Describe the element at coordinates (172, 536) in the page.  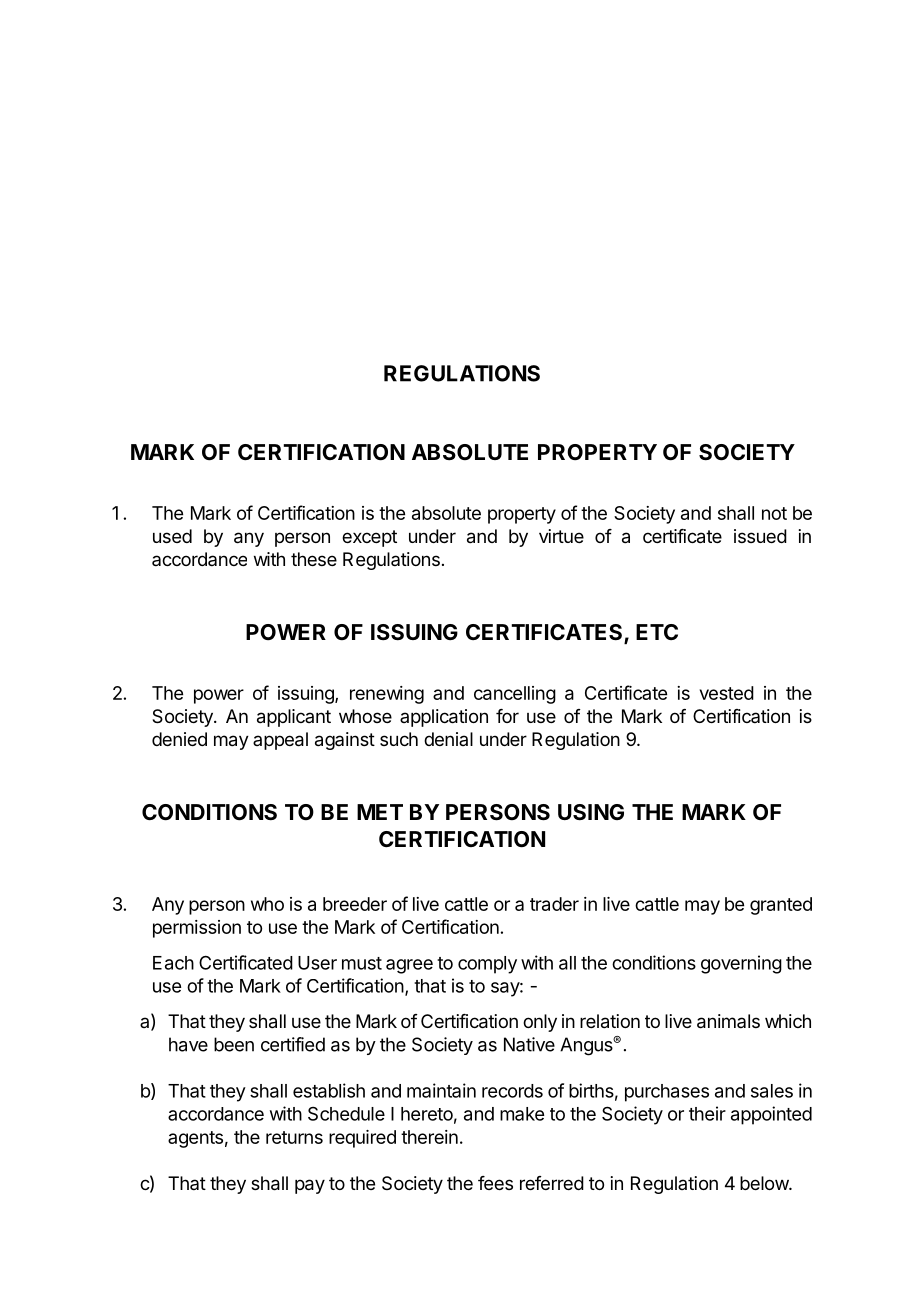
I see `used` at that location.
